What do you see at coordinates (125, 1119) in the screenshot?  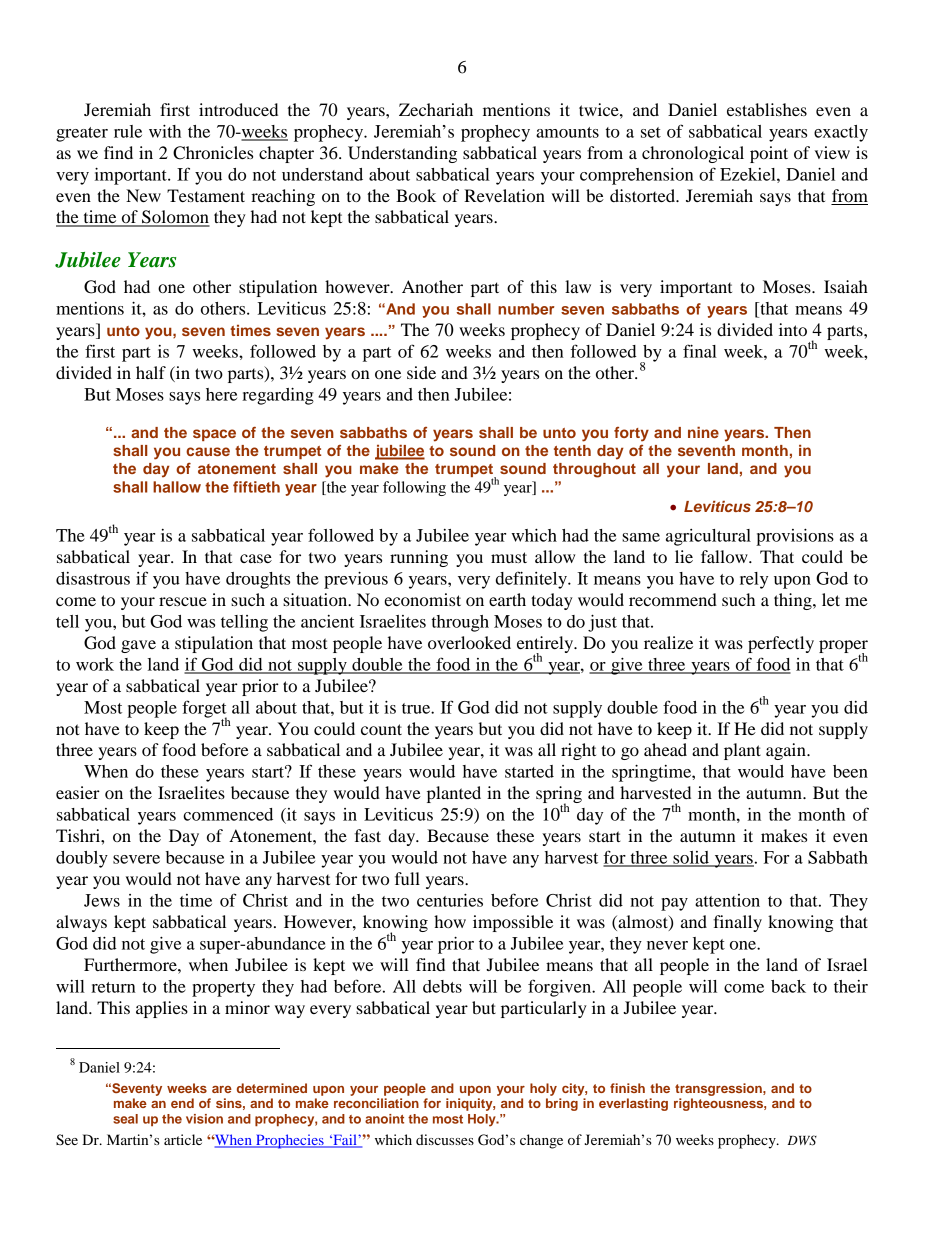 I see `seal` at bounding box center [125, 1119].
